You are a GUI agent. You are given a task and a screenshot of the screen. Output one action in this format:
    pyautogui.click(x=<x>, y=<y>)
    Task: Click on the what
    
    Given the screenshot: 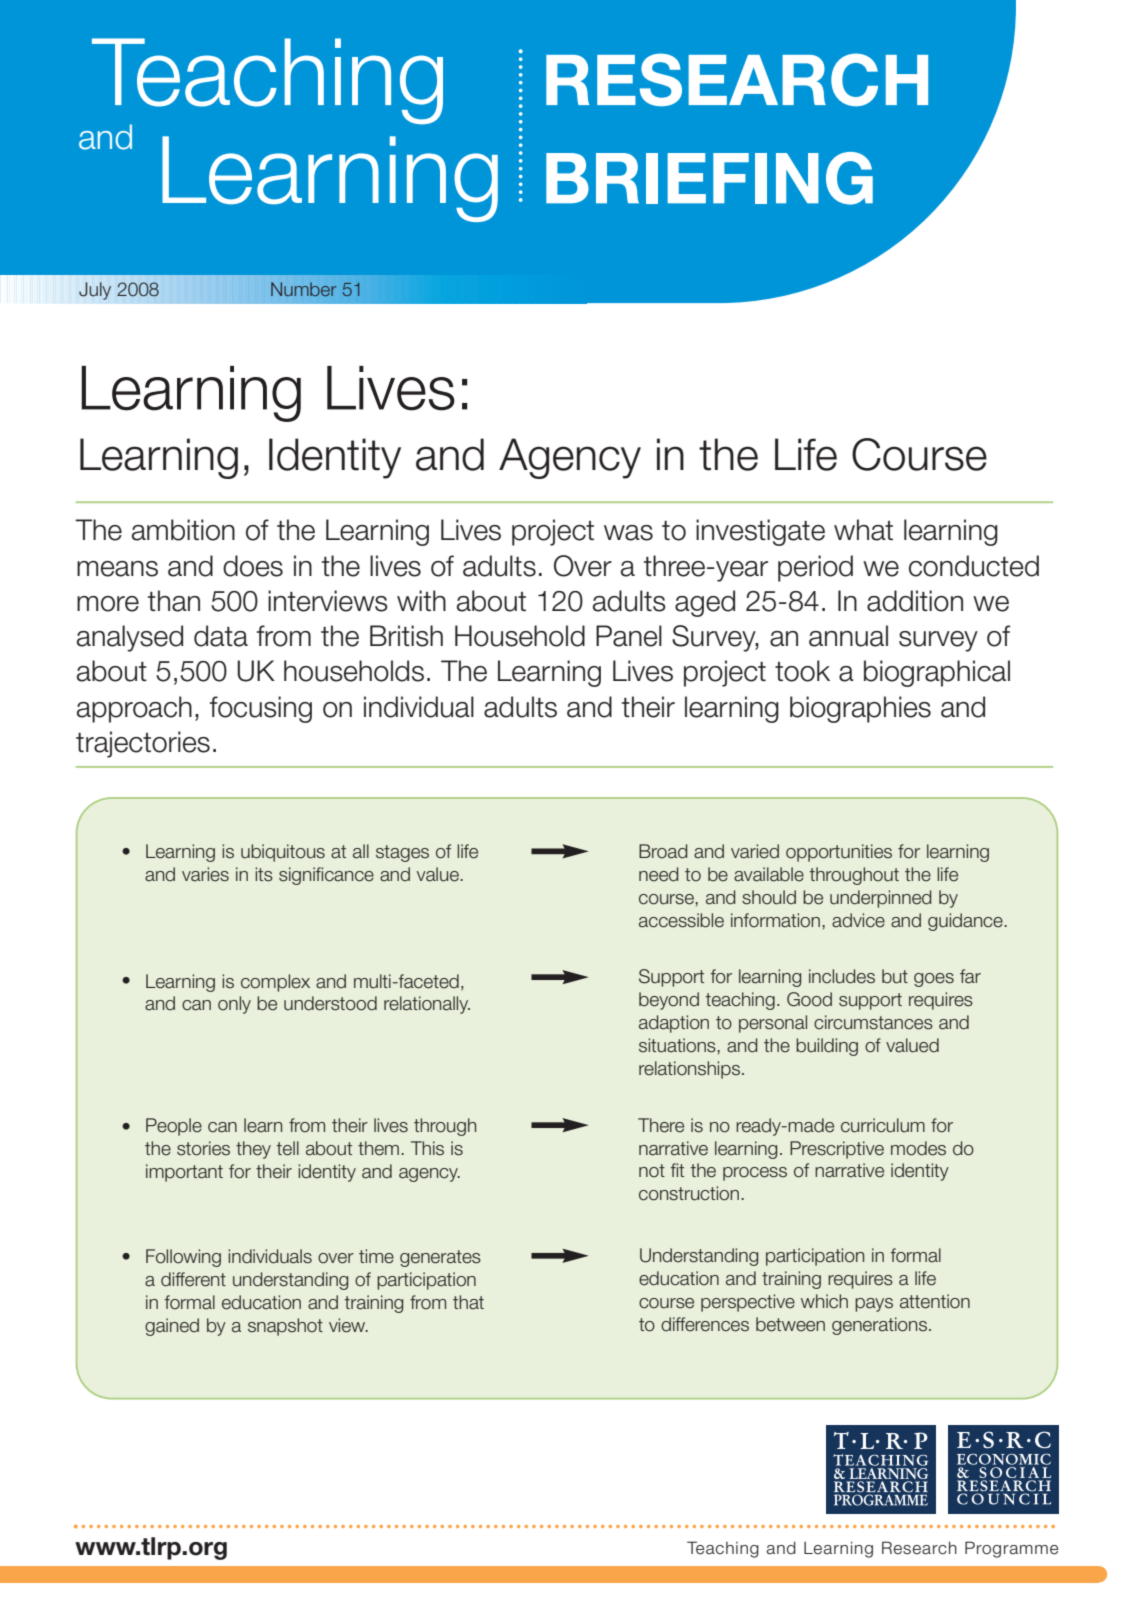 What is the action you would take?
    pyautogui.click(x=863, y=530)
